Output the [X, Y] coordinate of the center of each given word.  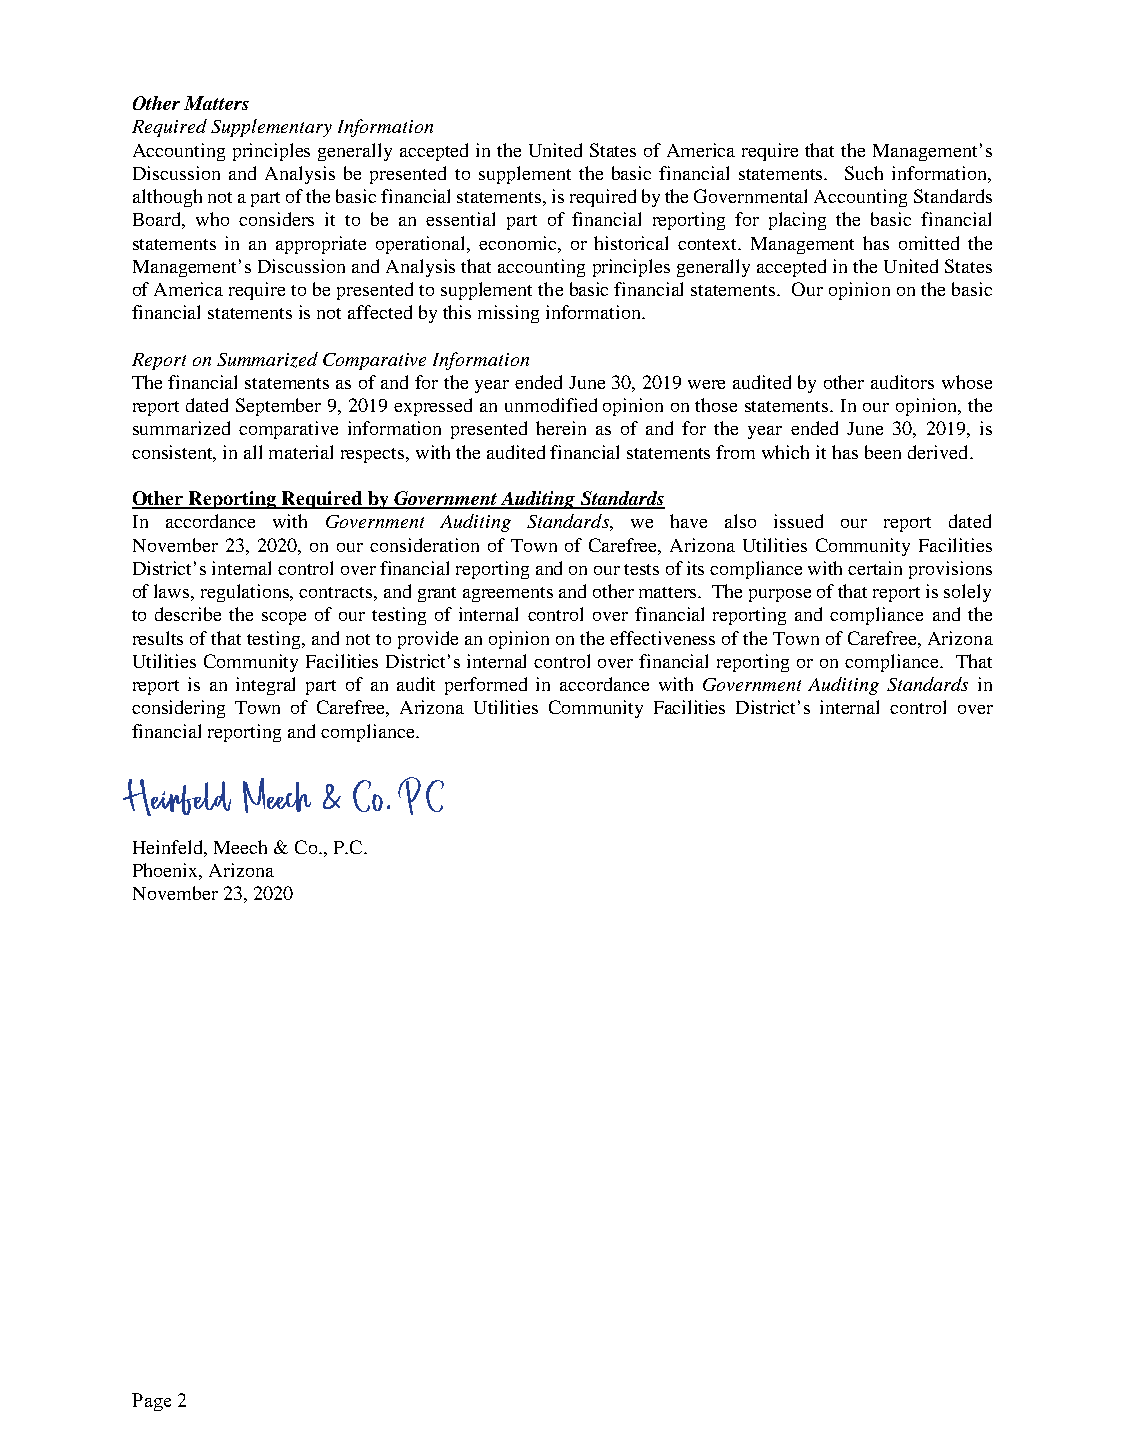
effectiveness [662, 638]
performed [486, 686]
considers [276, 219]
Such [864, 173]
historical [631, 243]
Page [151, 1402]
